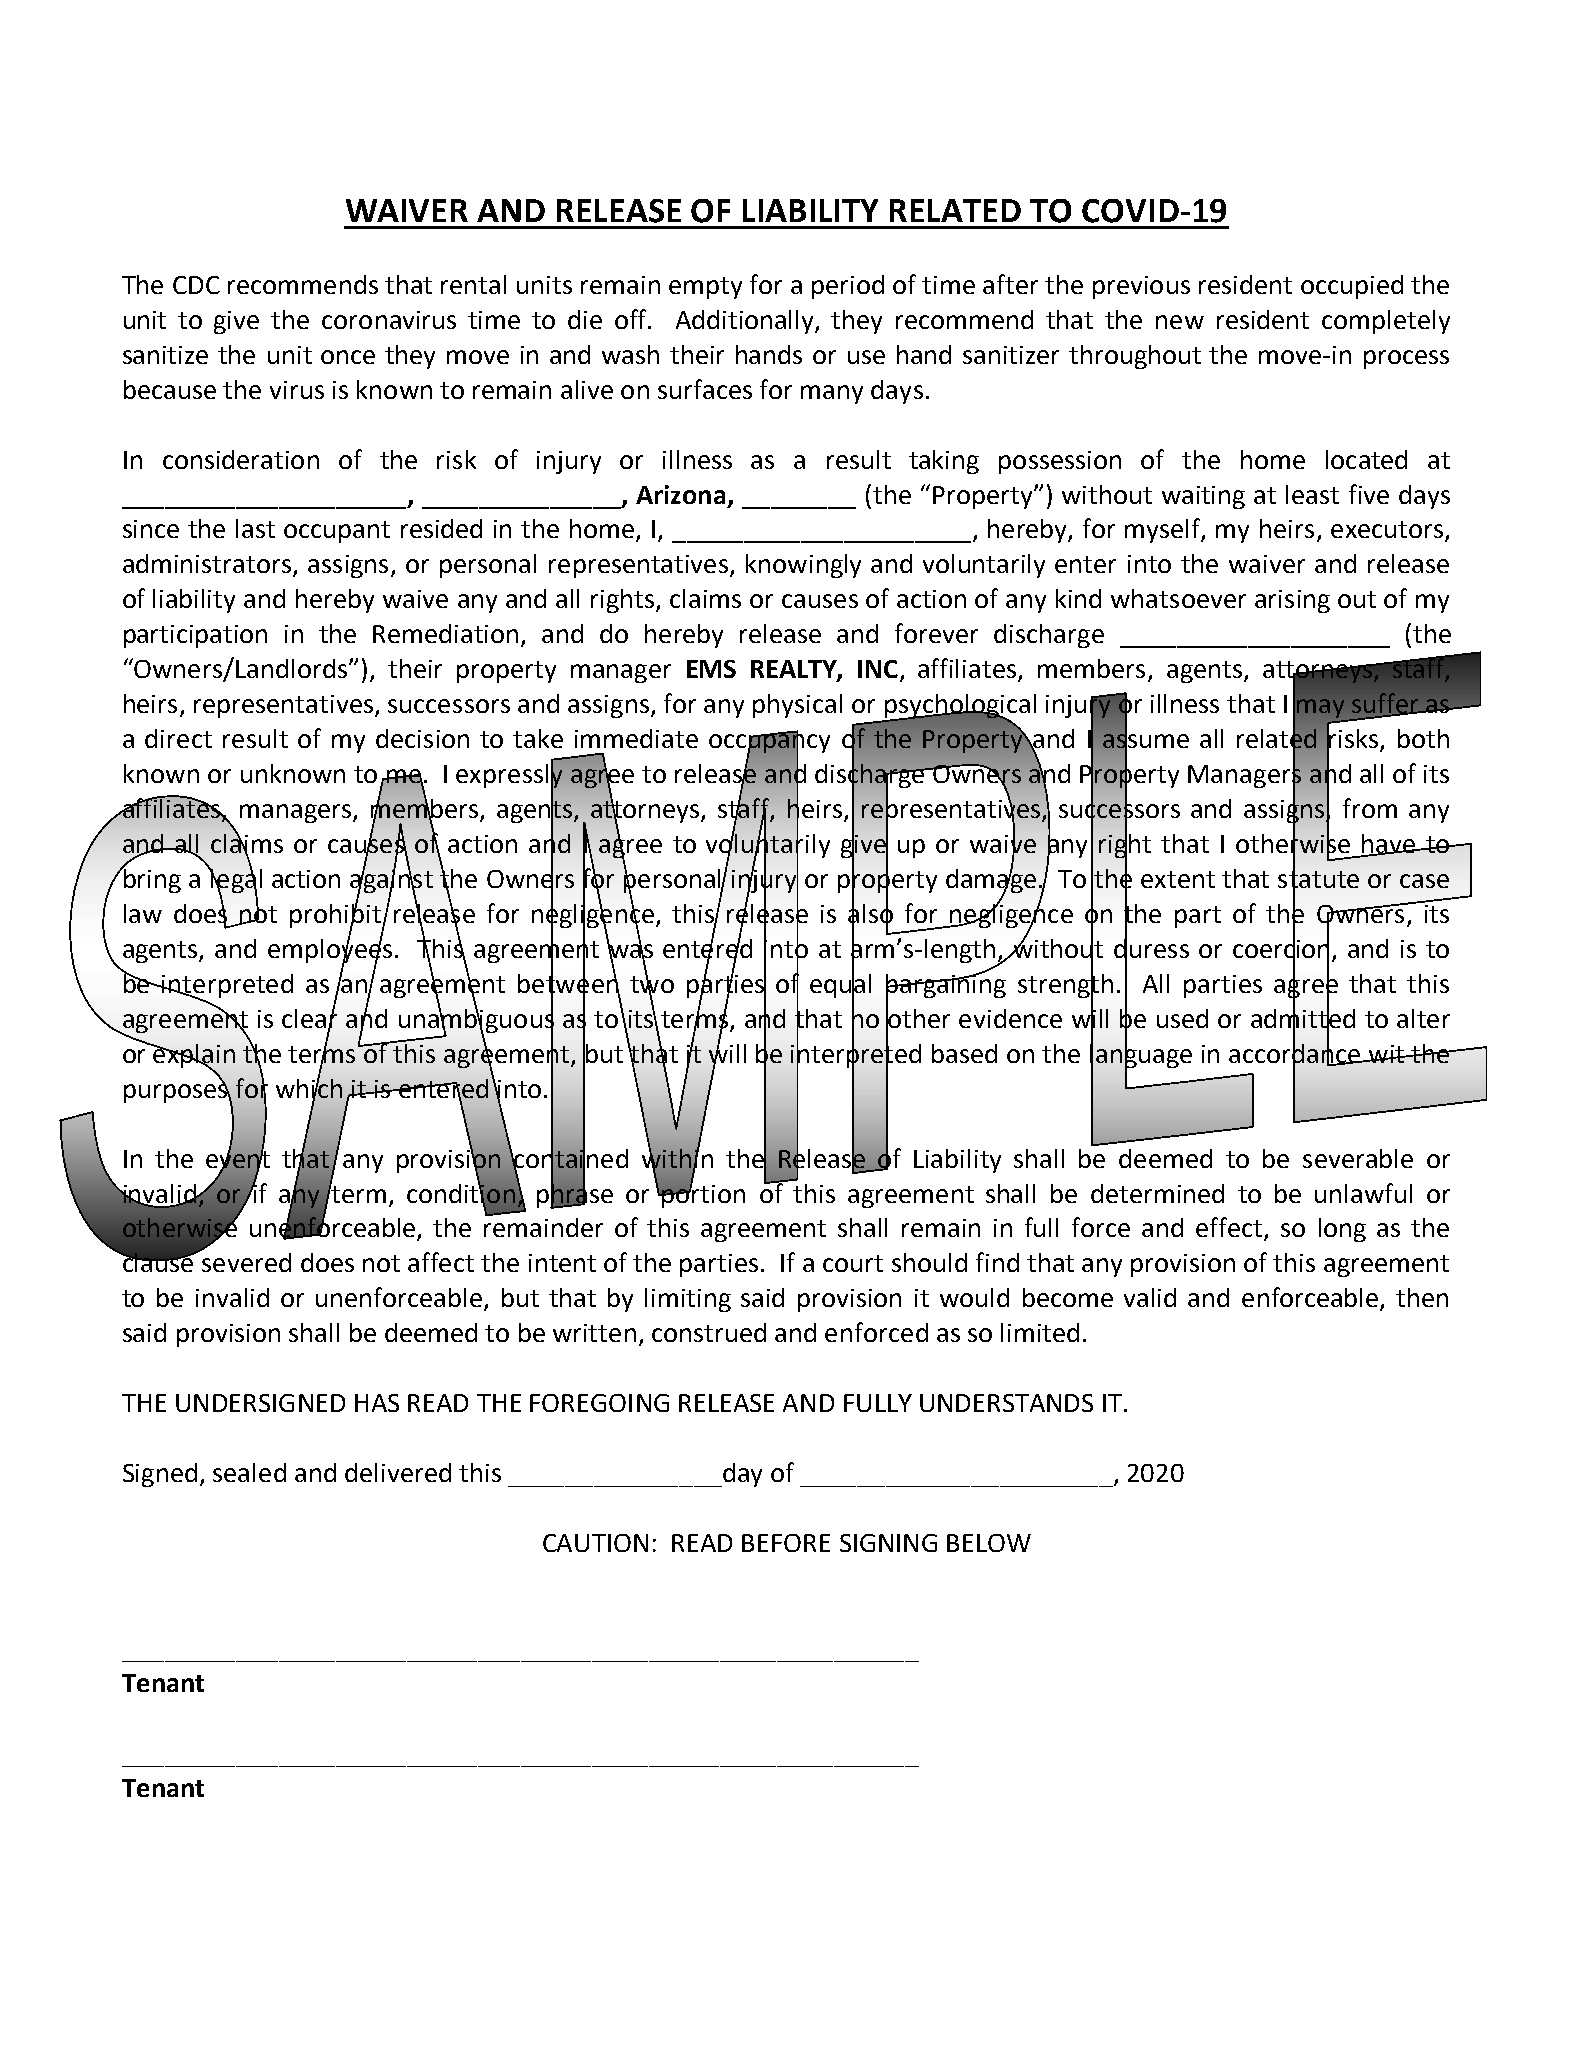  Describe the element at coordinates (848, 287) in the document. I see `period` at that location.
